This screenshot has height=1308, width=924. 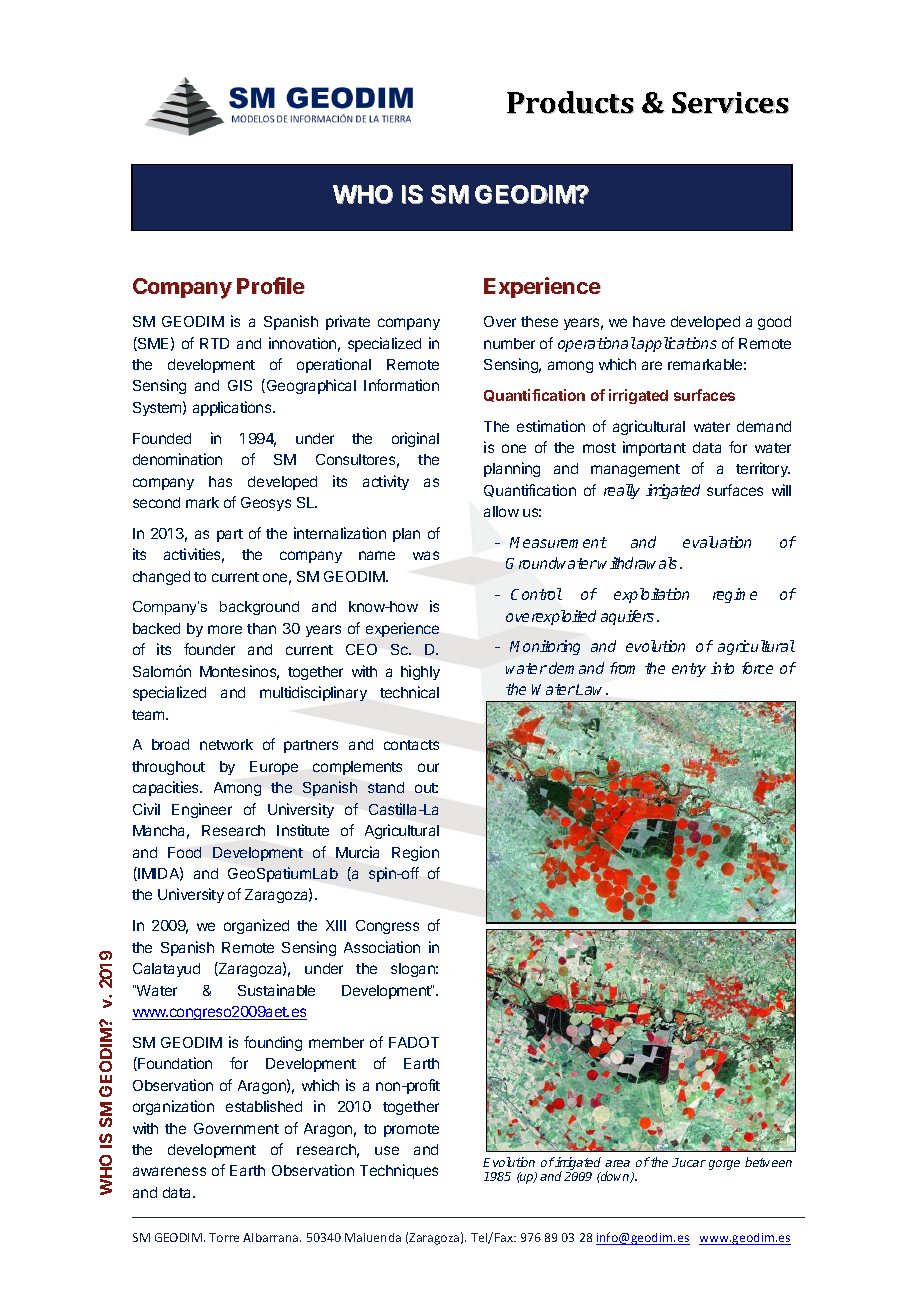 What do you see at coordinates (399, 1171) in the screenshot?
I see `Techniques` at bounding box center [399, 1171].
